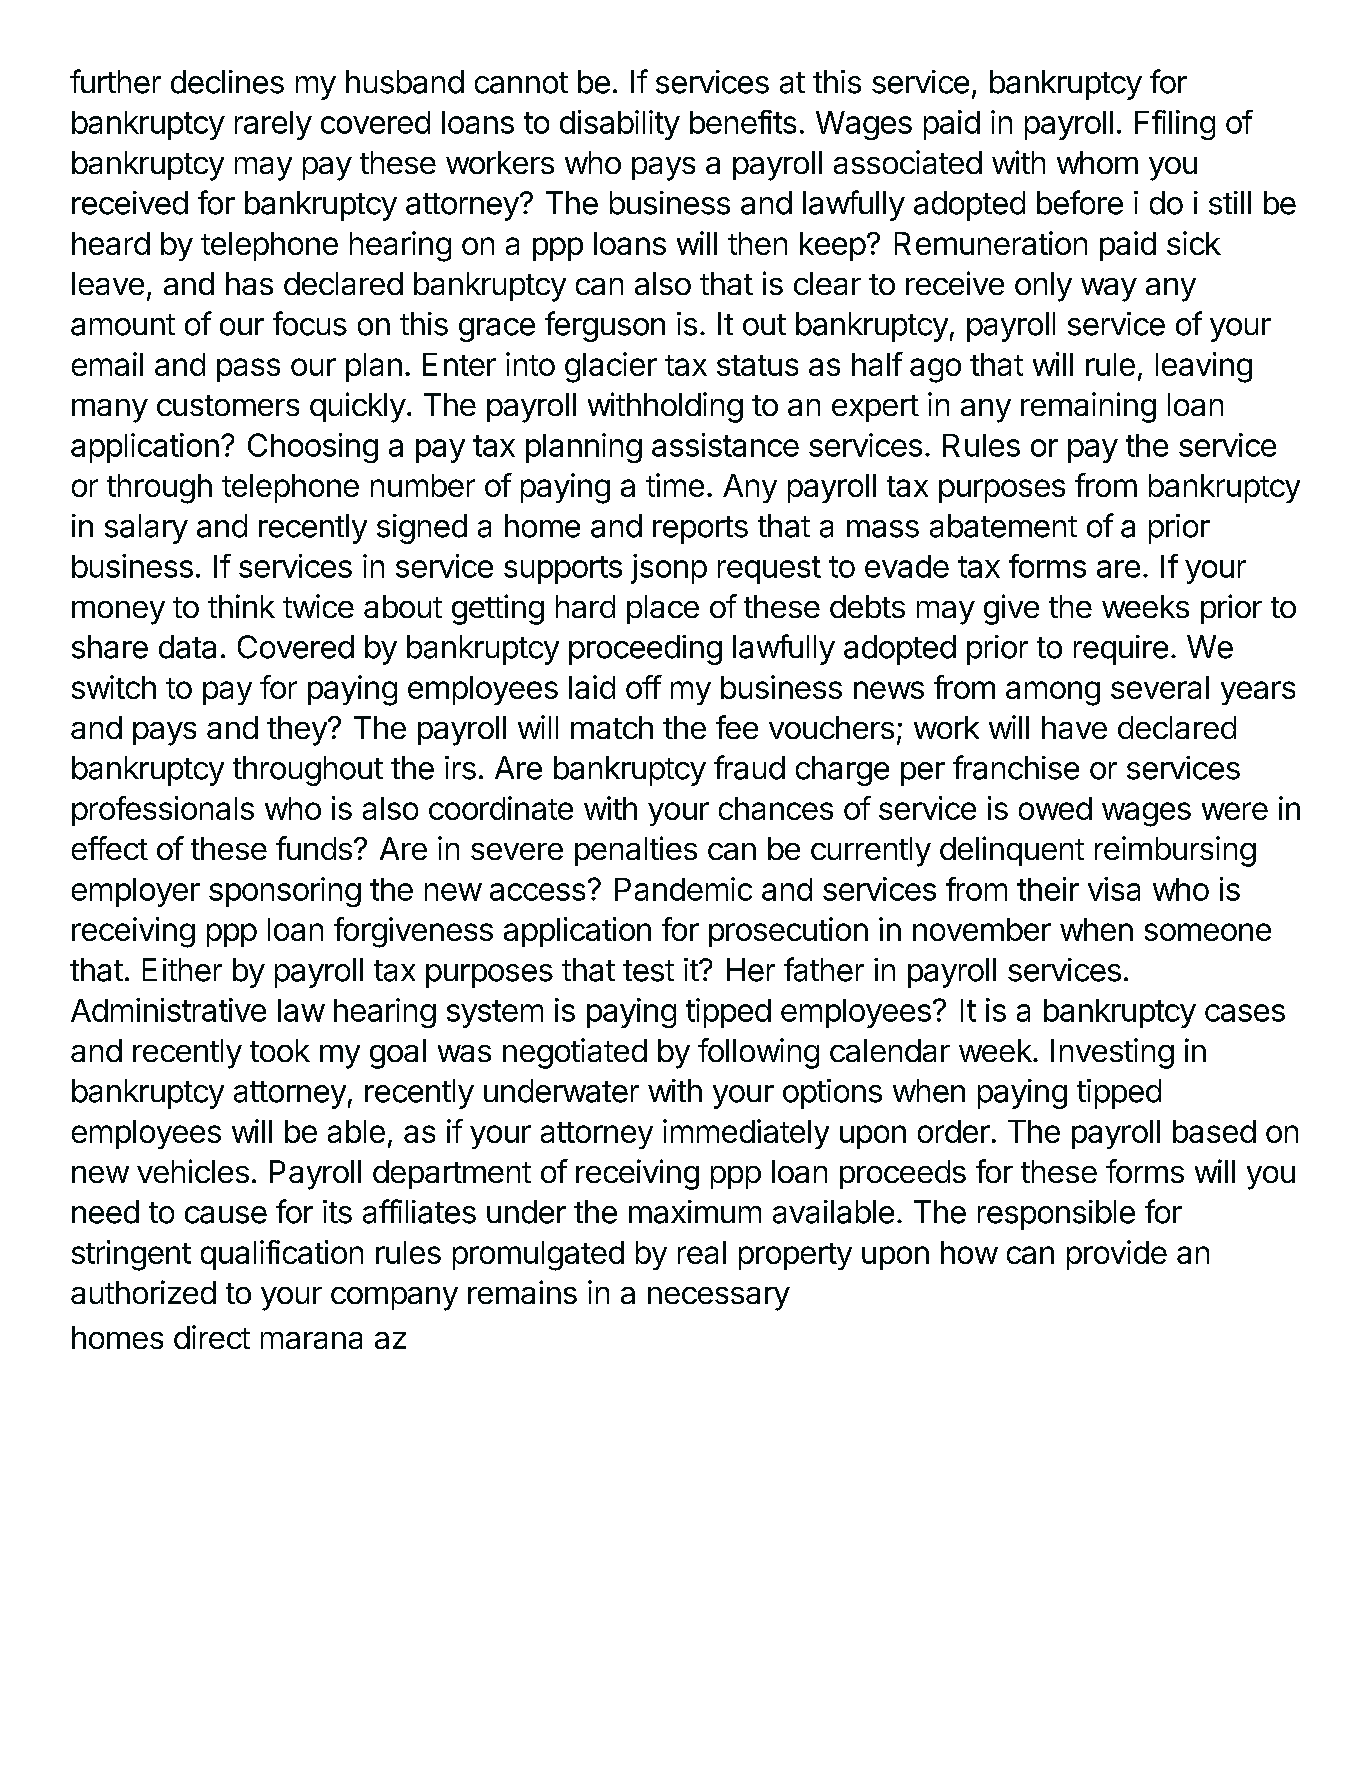  I want to click on direct, so click(212, 1337).
